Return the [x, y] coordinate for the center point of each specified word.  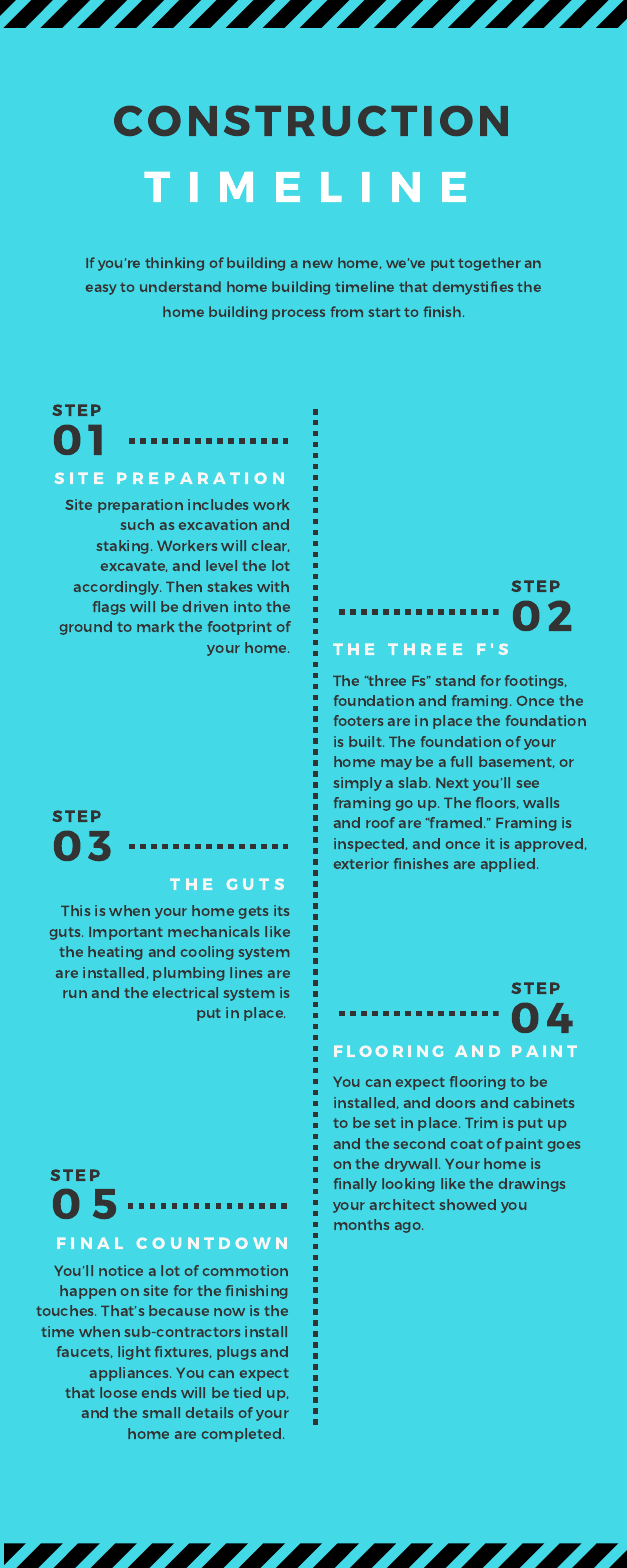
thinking [174, 264]
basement [517, 762]
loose [118, 1392]
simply [357, 784]
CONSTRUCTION [311, 120]
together [489, 264]
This [75, 910]
